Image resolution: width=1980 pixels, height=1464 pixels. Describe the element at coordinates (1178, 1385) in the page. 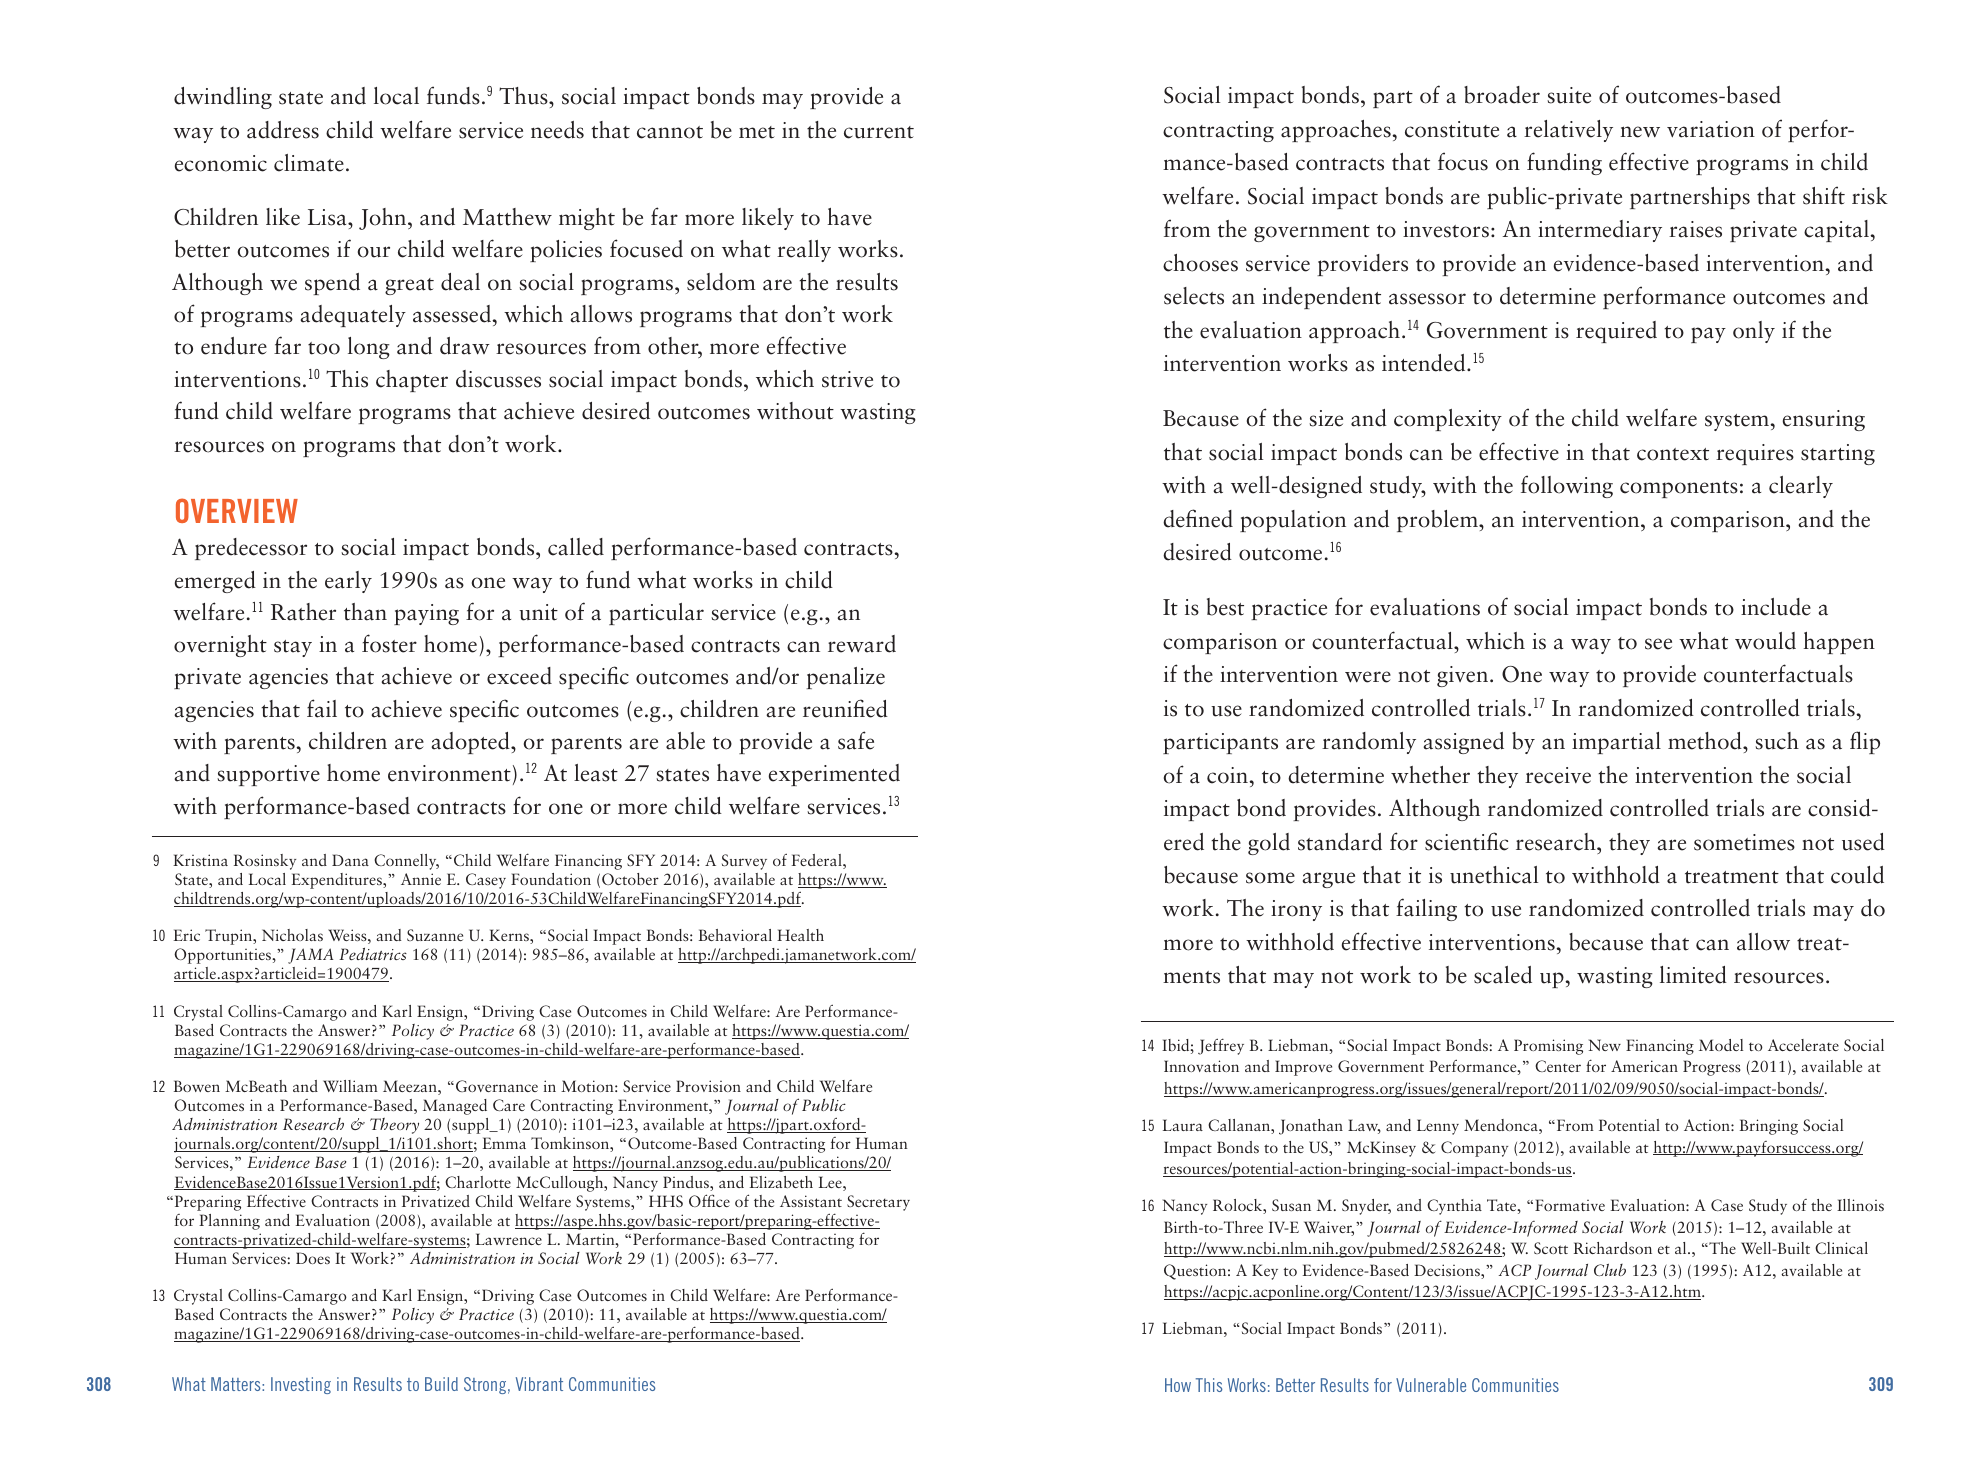

I see `How` at that location.
